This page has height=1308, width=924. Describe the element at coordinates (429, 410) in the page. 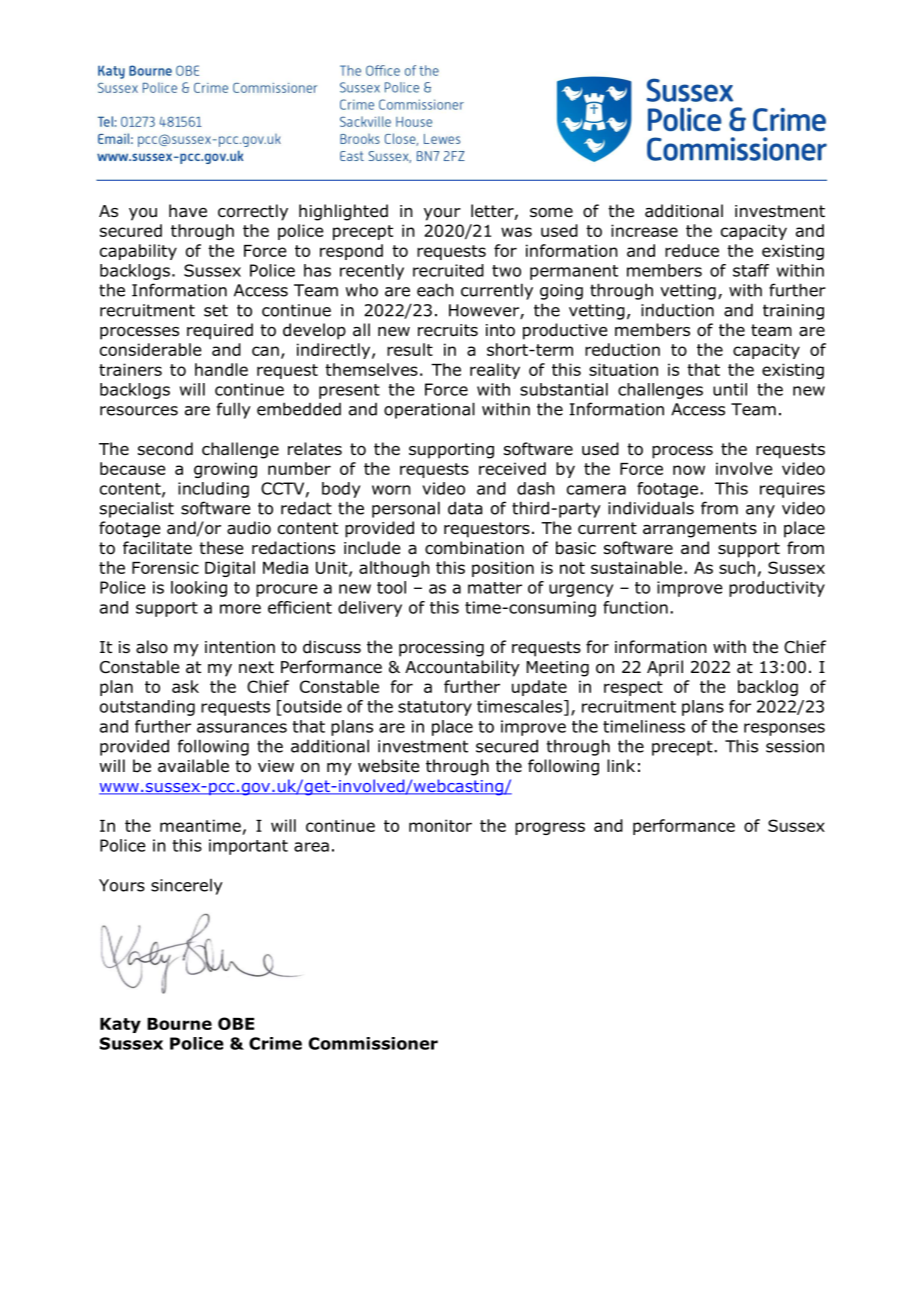

I see `operational` at that location.
